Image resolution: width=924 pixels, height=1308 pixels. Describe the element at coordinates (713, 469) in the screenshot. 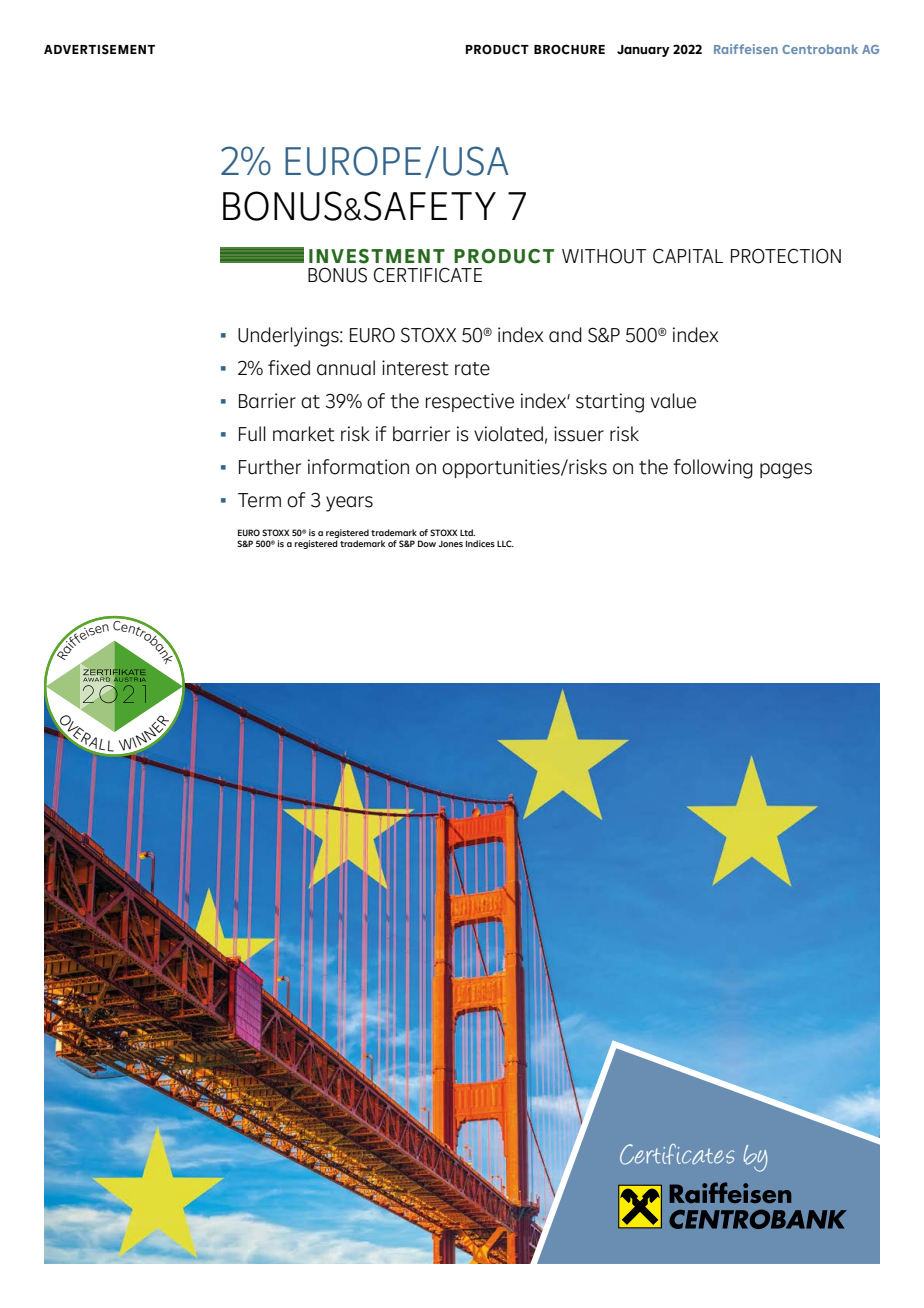

I see `following` at that location.
